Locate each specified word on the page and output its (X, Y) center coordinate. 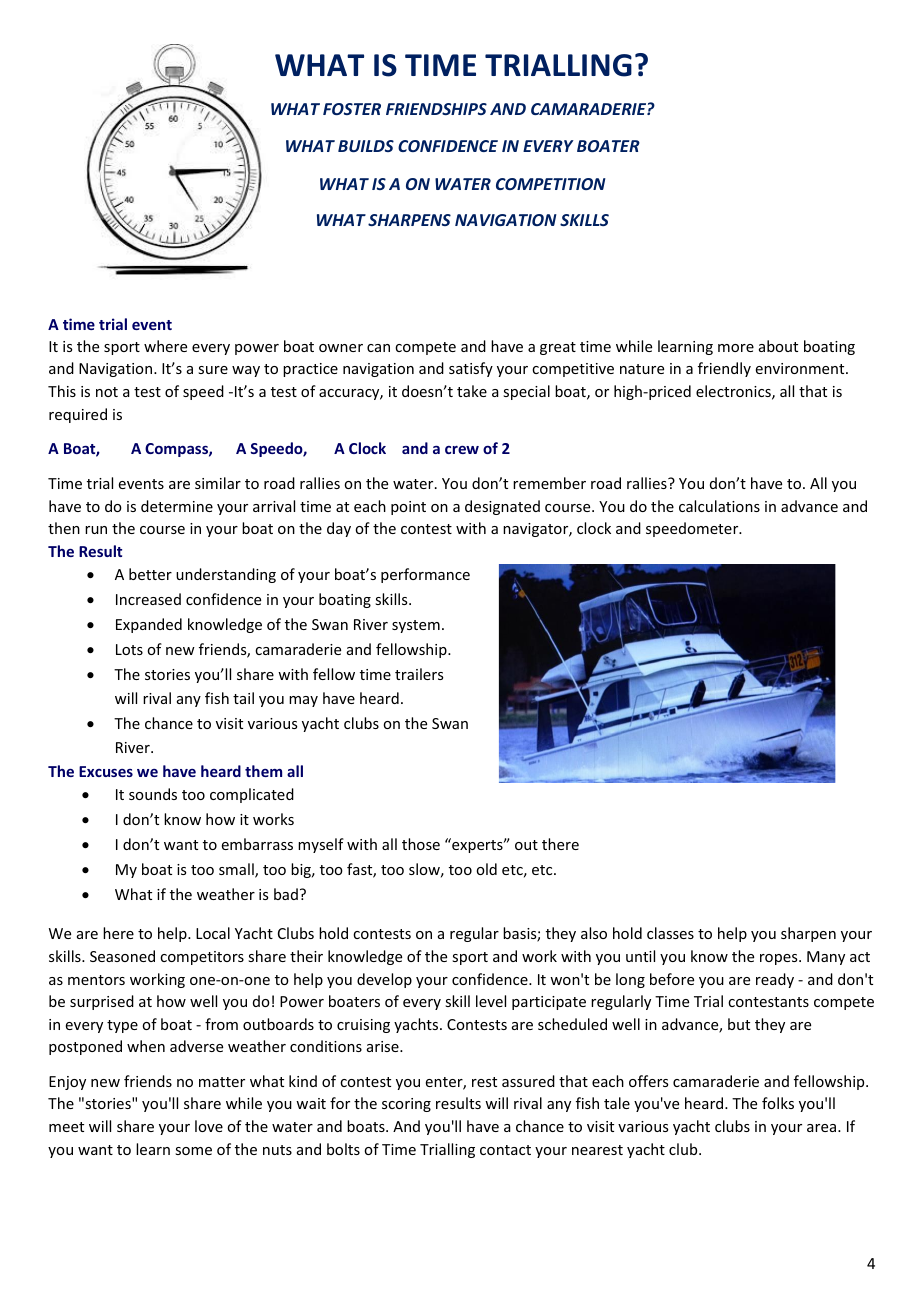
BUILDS (366, 146)
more (736, 348)
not (107, 392)
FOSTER (352, 109)
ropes (780, 959)
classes (670, 933)
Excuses (106, 771)
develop (384, 980)
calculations (719, 506)
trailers (419, 674)
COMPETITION (551, 184)
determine (177, 506)
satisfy (471, 369)
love (209, 1126)
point (408, 508)
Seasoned (122, 956)
